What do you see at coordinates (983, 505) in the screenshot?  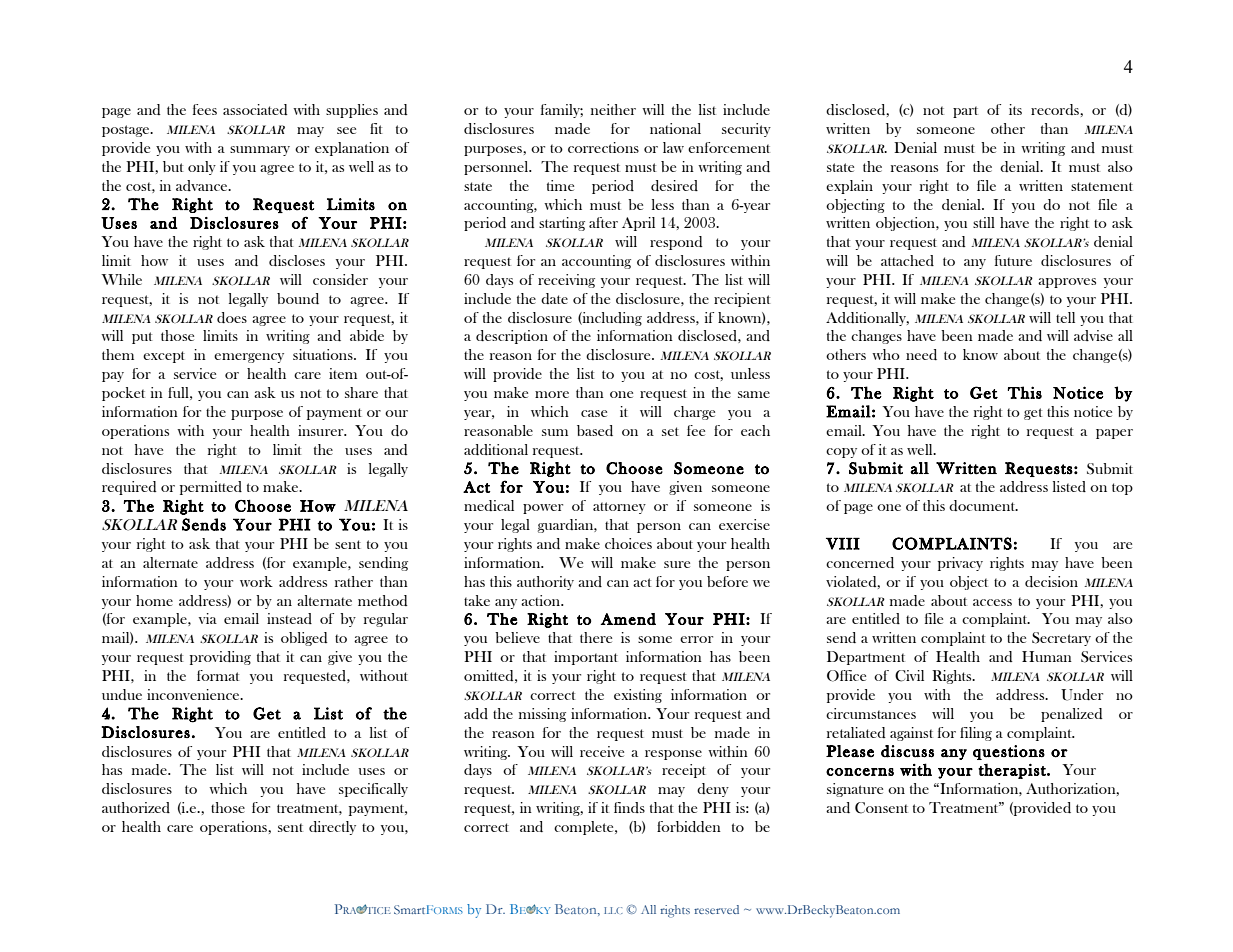 I see `document` at bounding box center [983, 505].
